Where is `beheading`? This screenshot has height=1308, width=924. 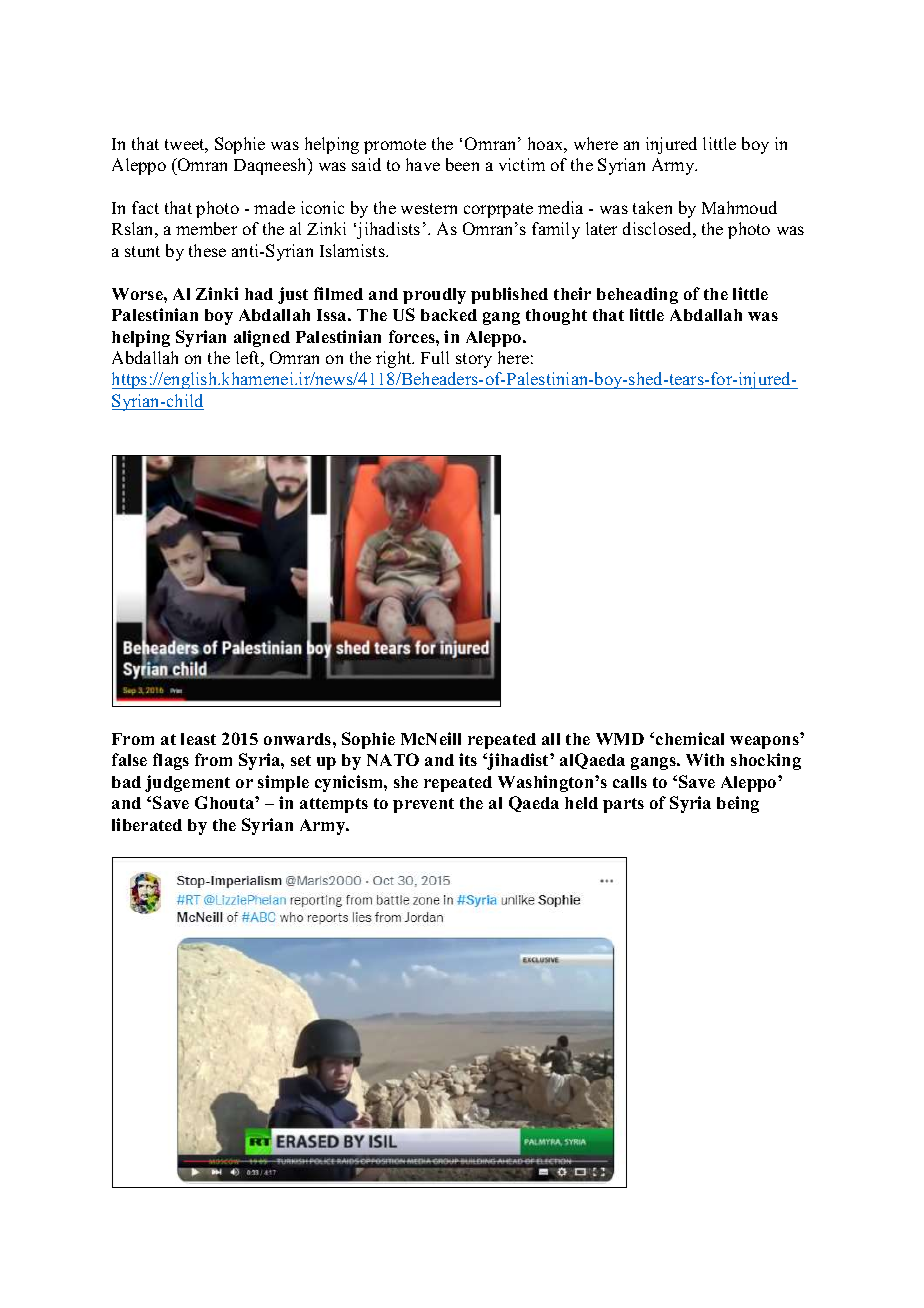
beheading is located at coordinates (637, 295).
